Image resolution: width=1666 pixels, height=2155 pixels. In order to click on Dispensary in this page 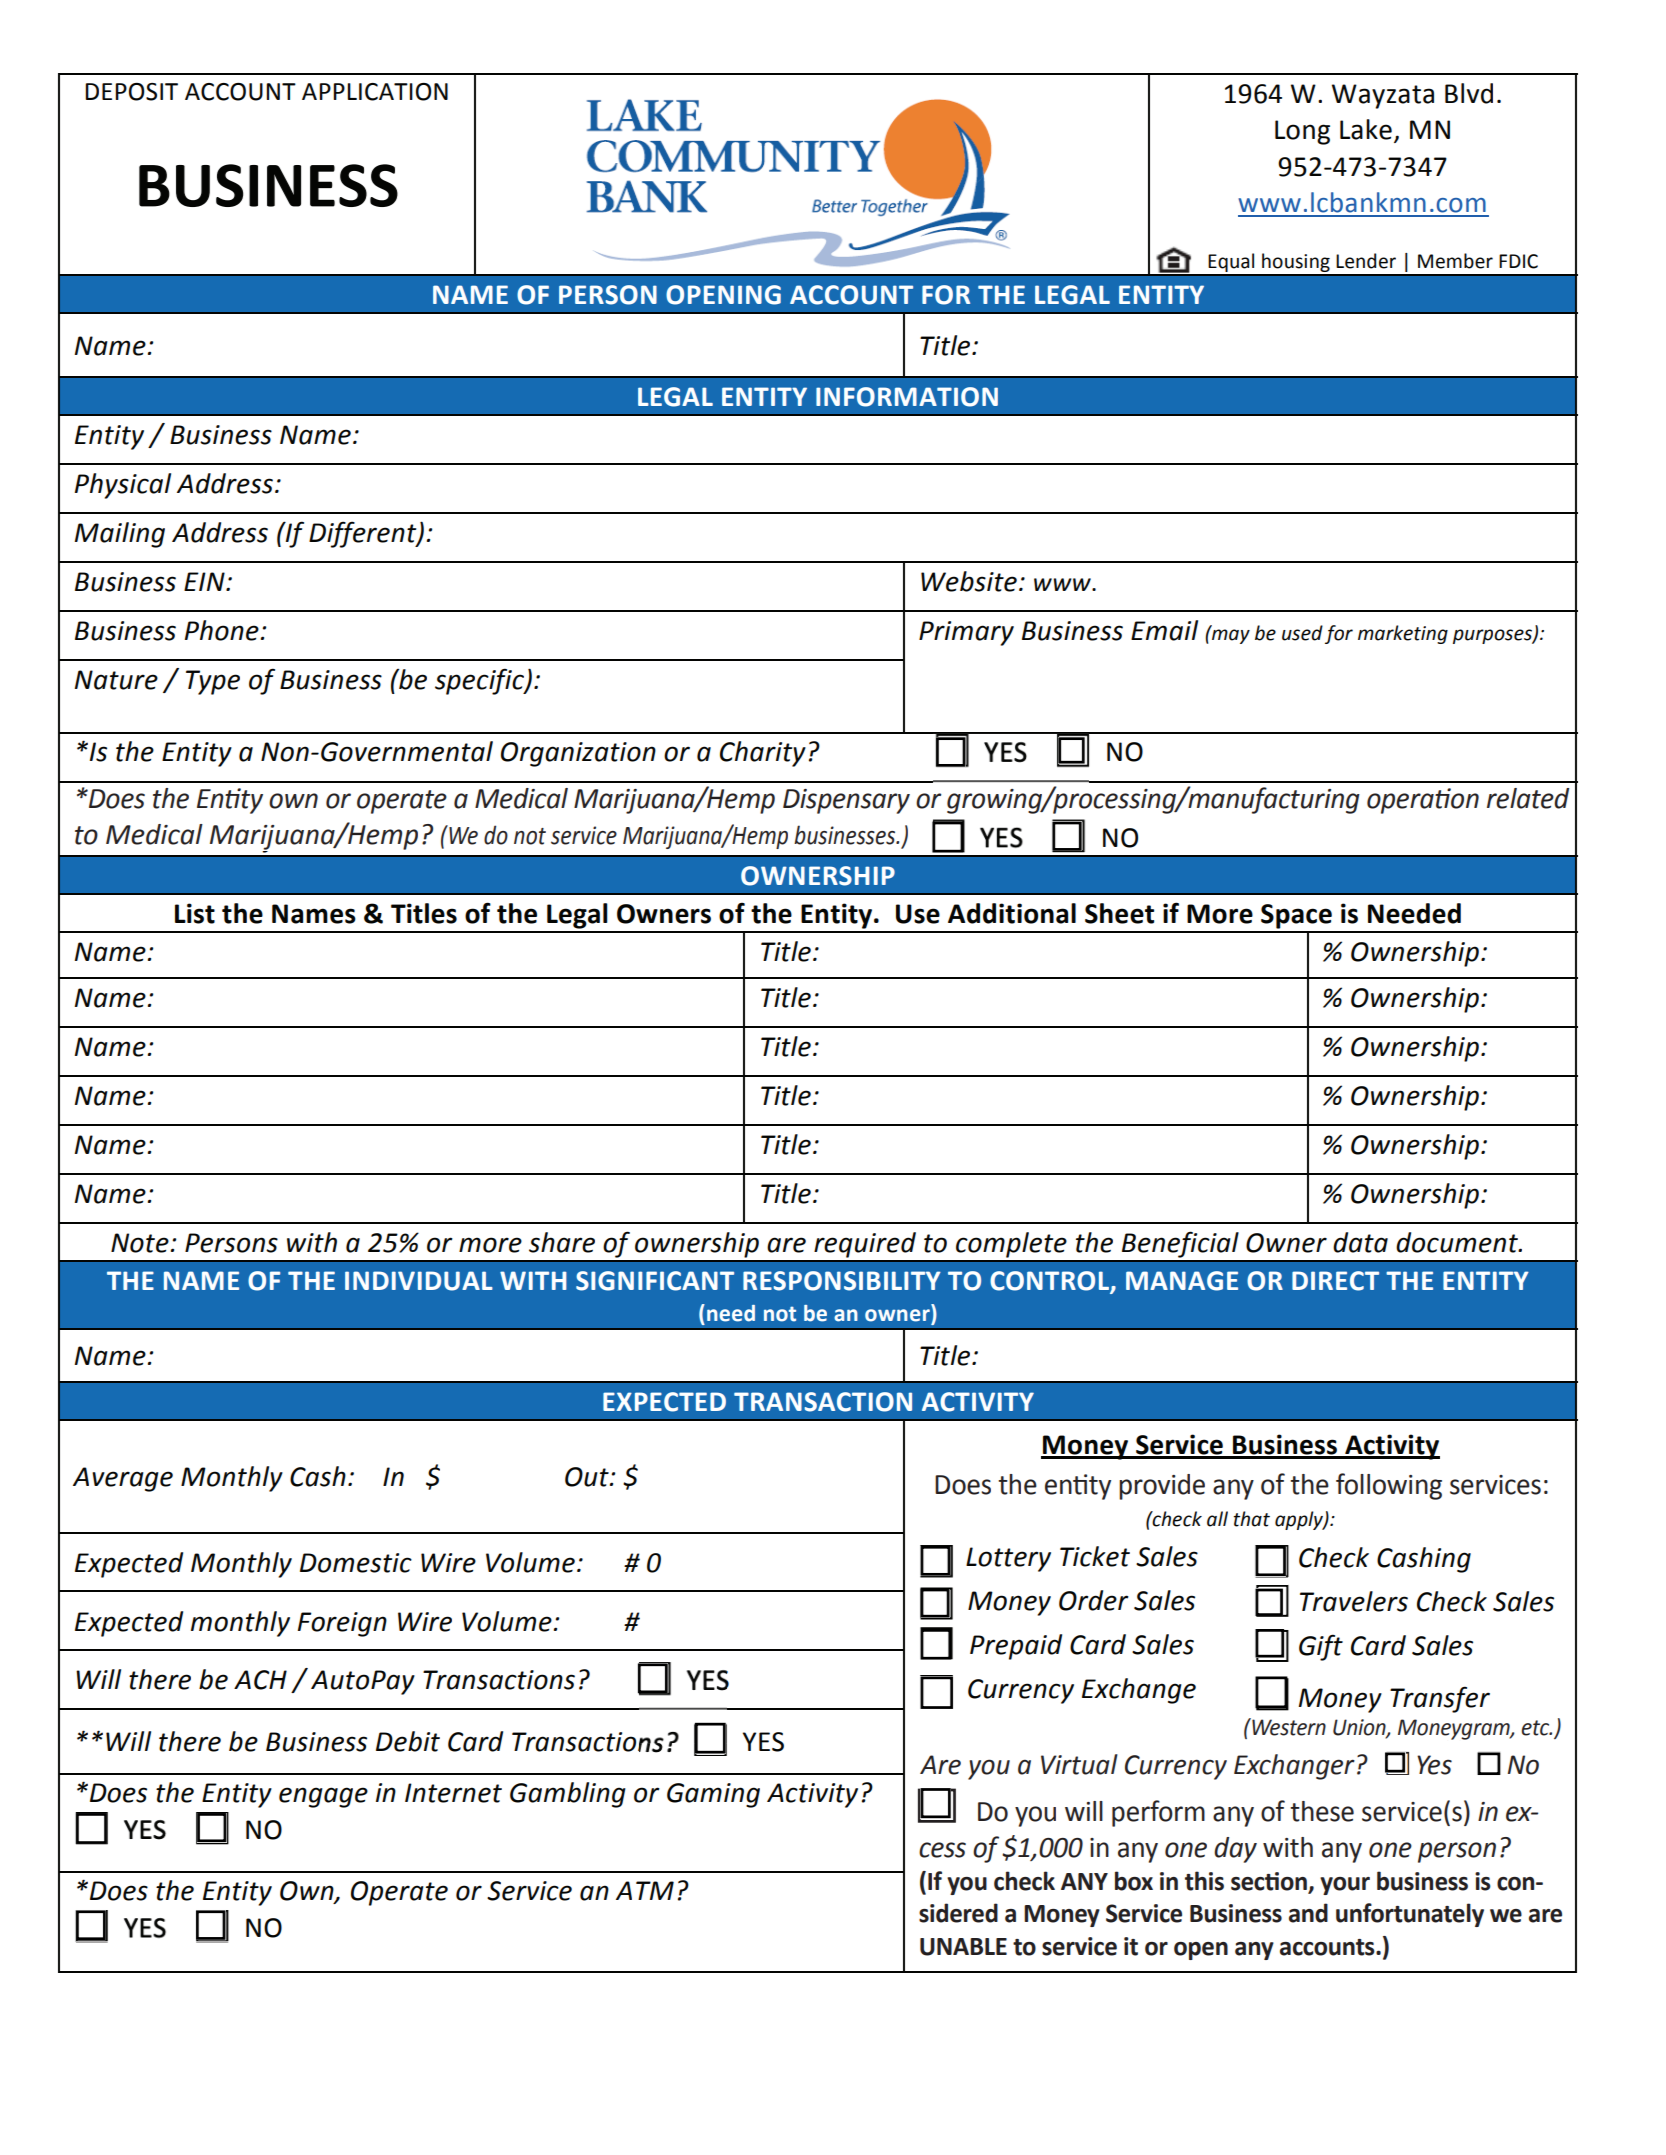, I will do `click(846, 801)`.
